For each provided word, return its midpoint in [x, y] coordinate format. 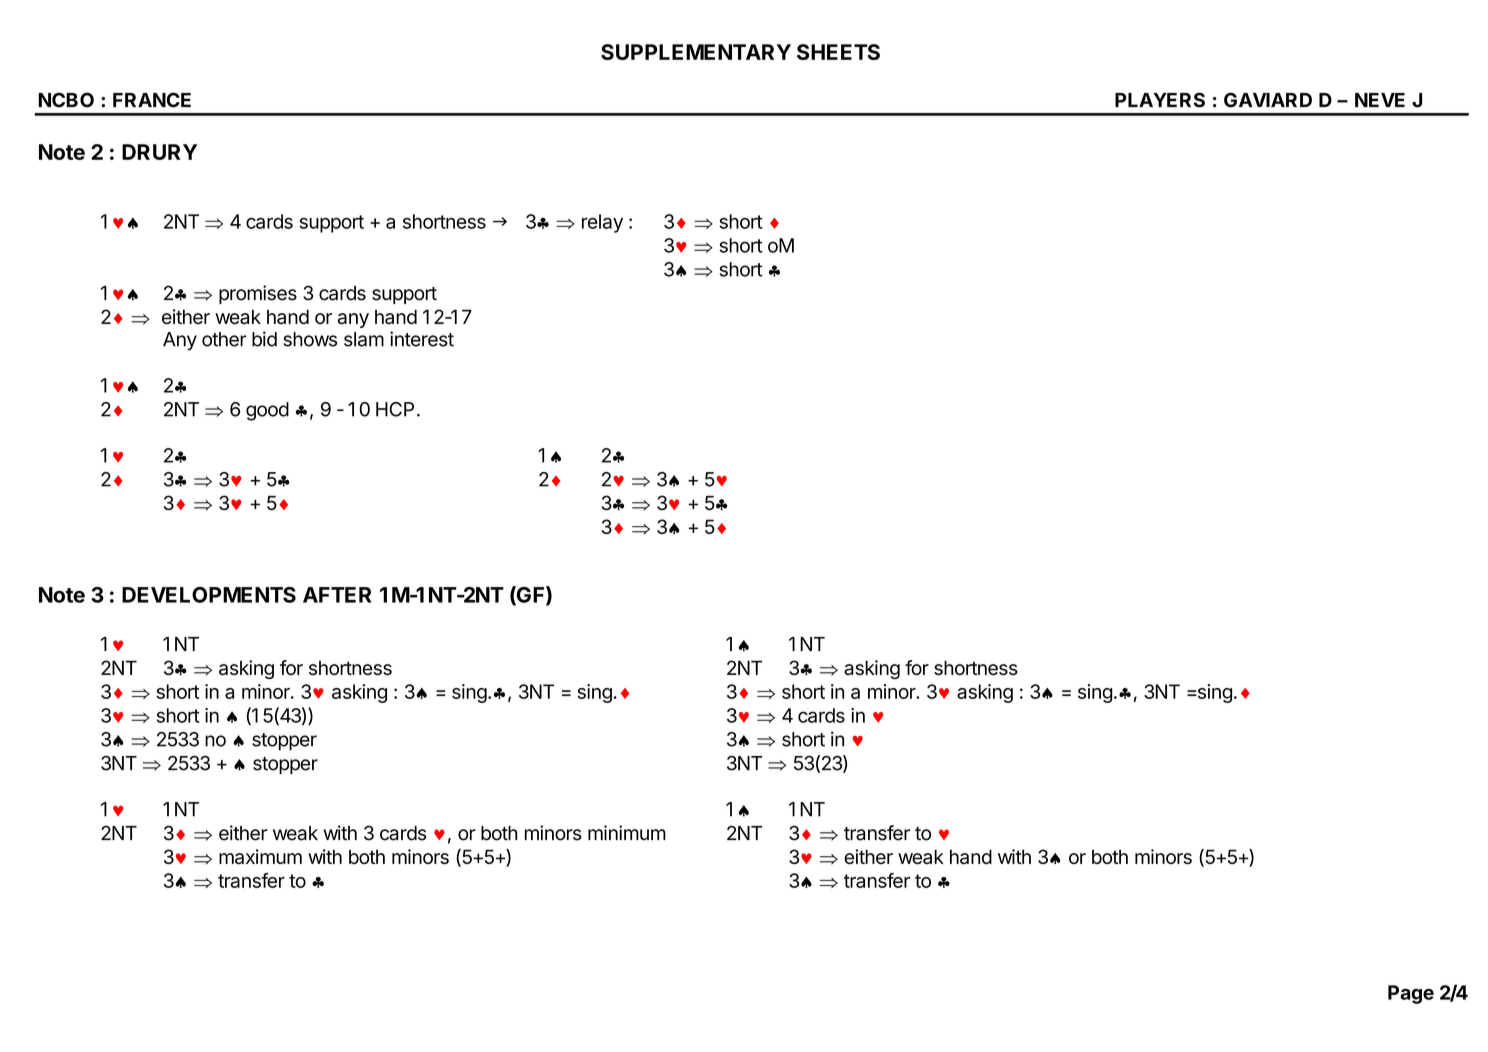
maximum [260, 856]
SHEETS [838, 52]
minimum [627, 832]
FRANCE [152, 100]
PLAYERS [1160, 100]
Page [1411, 994]
